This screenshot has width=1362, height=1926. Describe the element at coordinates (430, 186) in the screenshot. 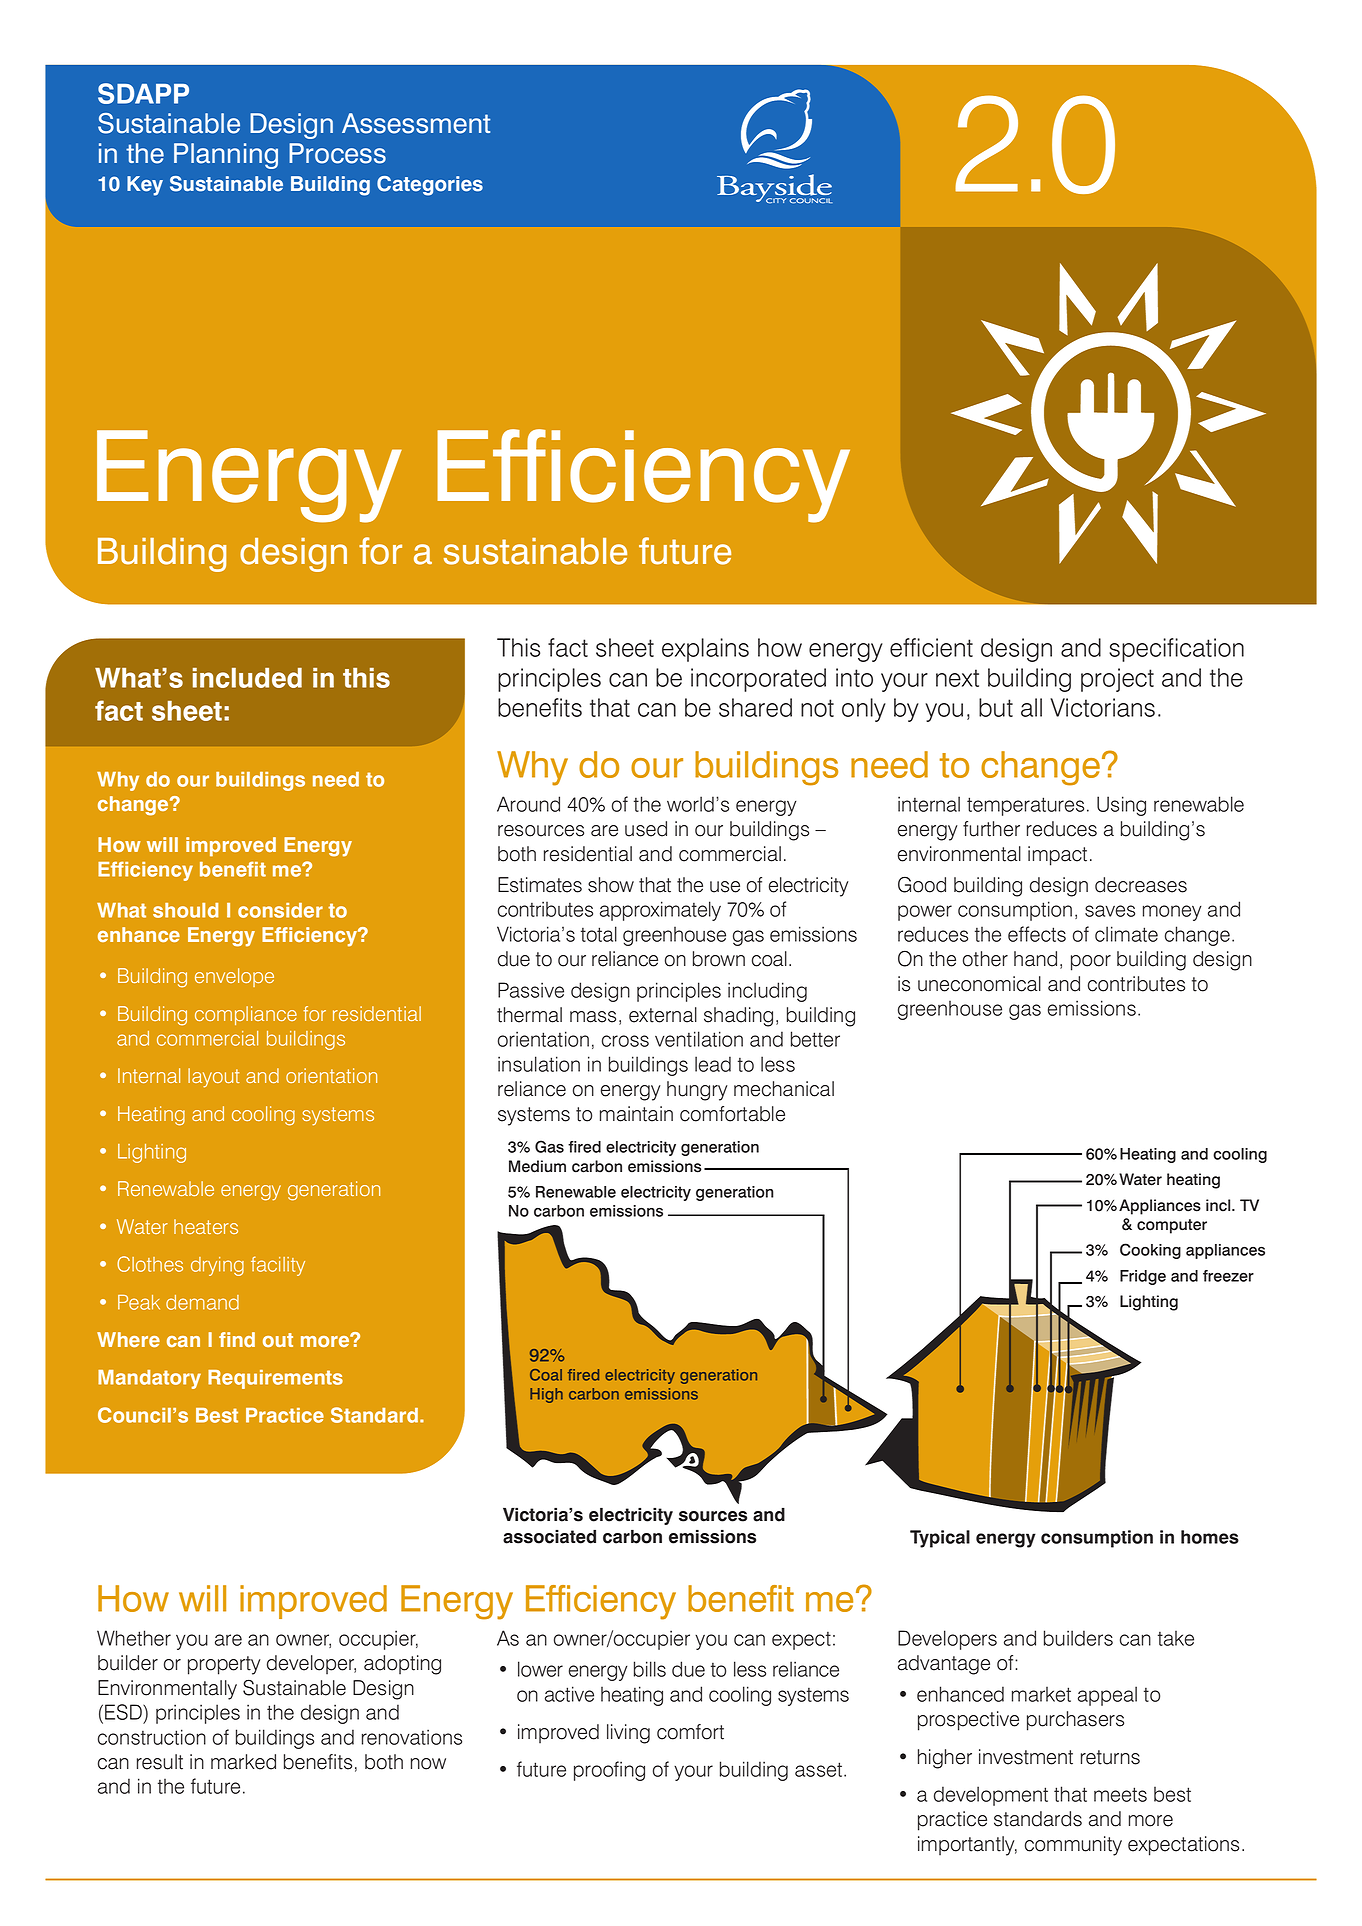

I see `Categories` at that location.
